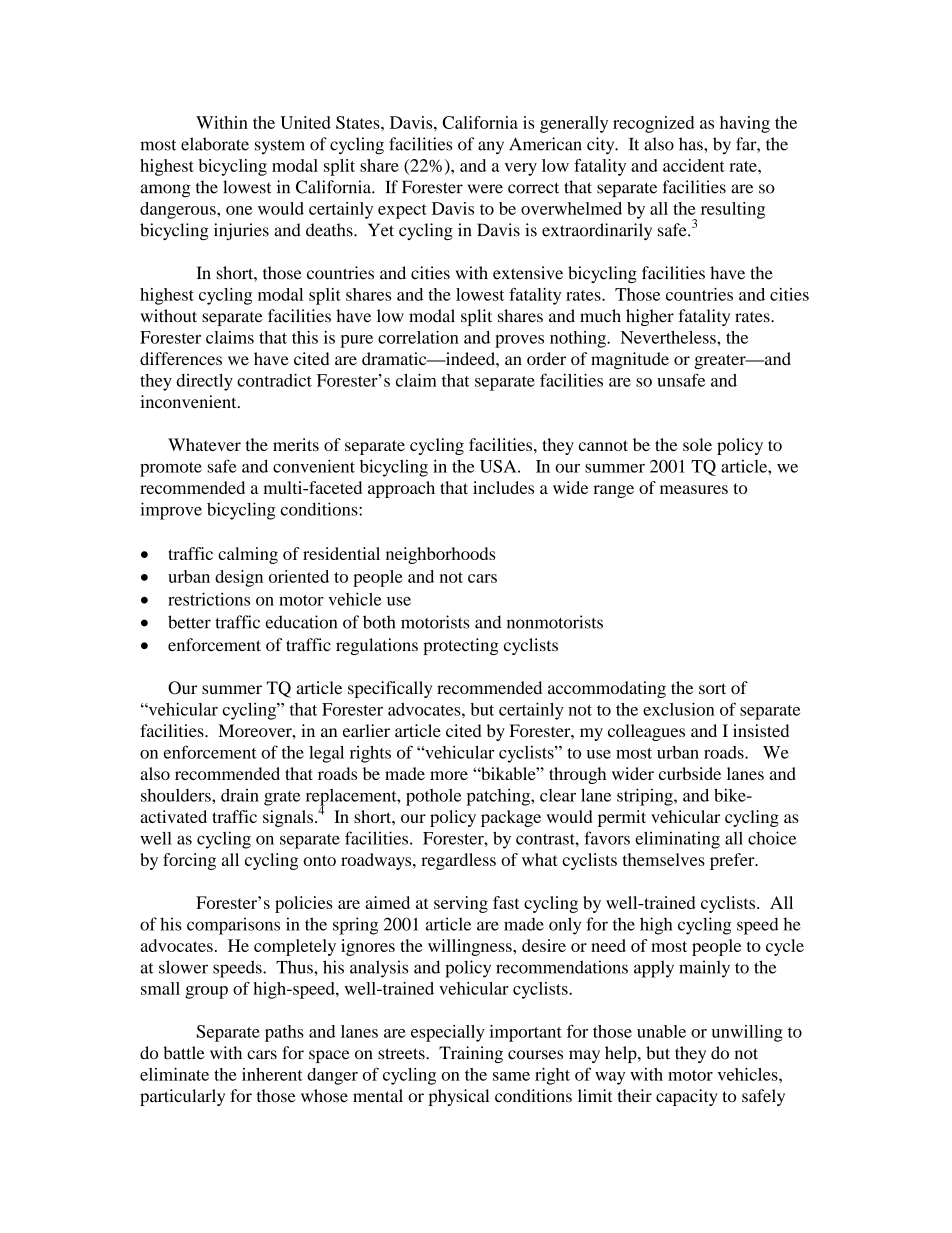  What do you see at coordinates (690, 773) in the document?
I see `curbside` at bounding box center [690, 773].
